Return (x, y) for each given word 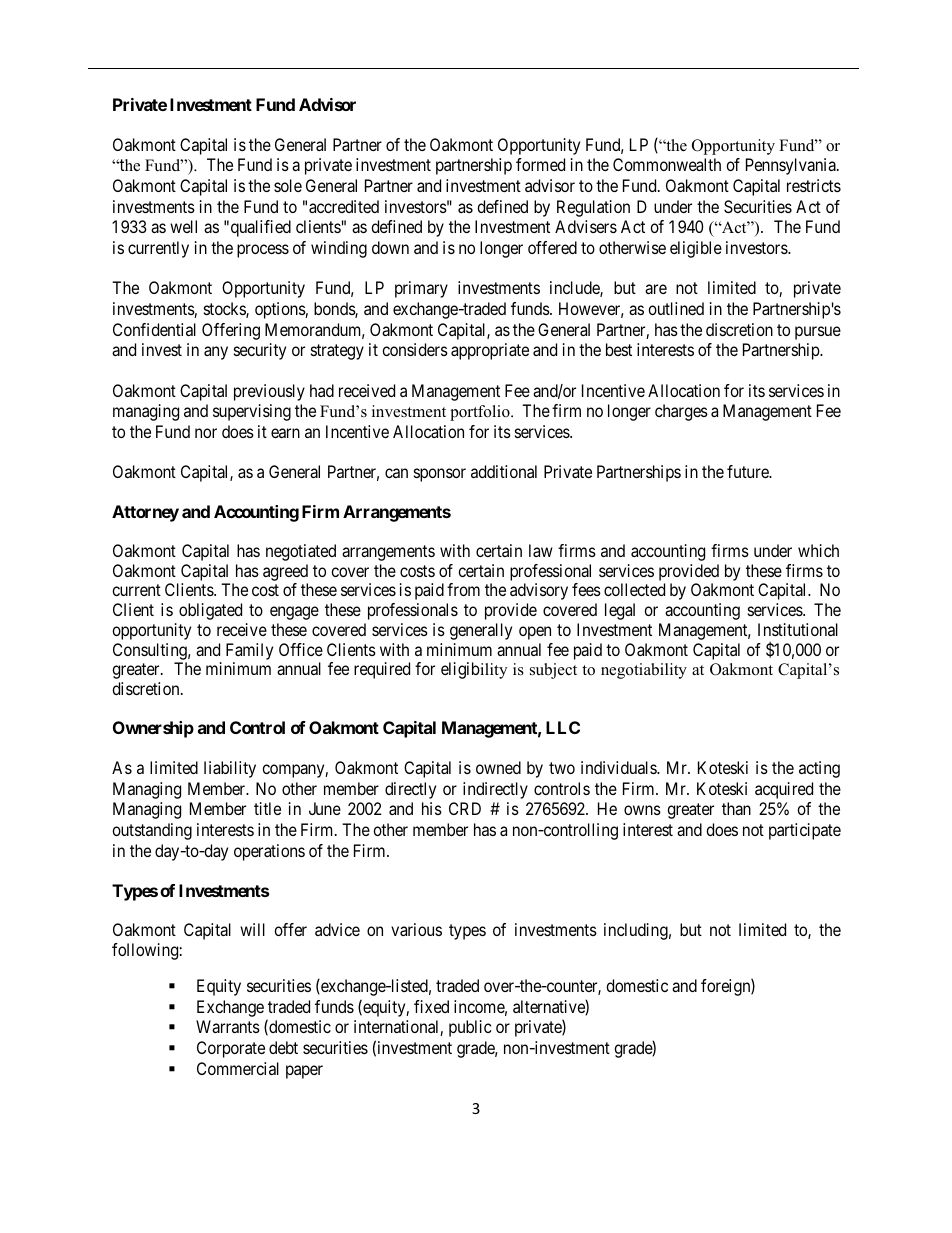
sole (288, 185)
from (463, 589)
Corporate (231, 1049)
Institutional (798, 629)
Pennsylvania (792, 166)
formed (540, 164)
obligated (210, 611)
